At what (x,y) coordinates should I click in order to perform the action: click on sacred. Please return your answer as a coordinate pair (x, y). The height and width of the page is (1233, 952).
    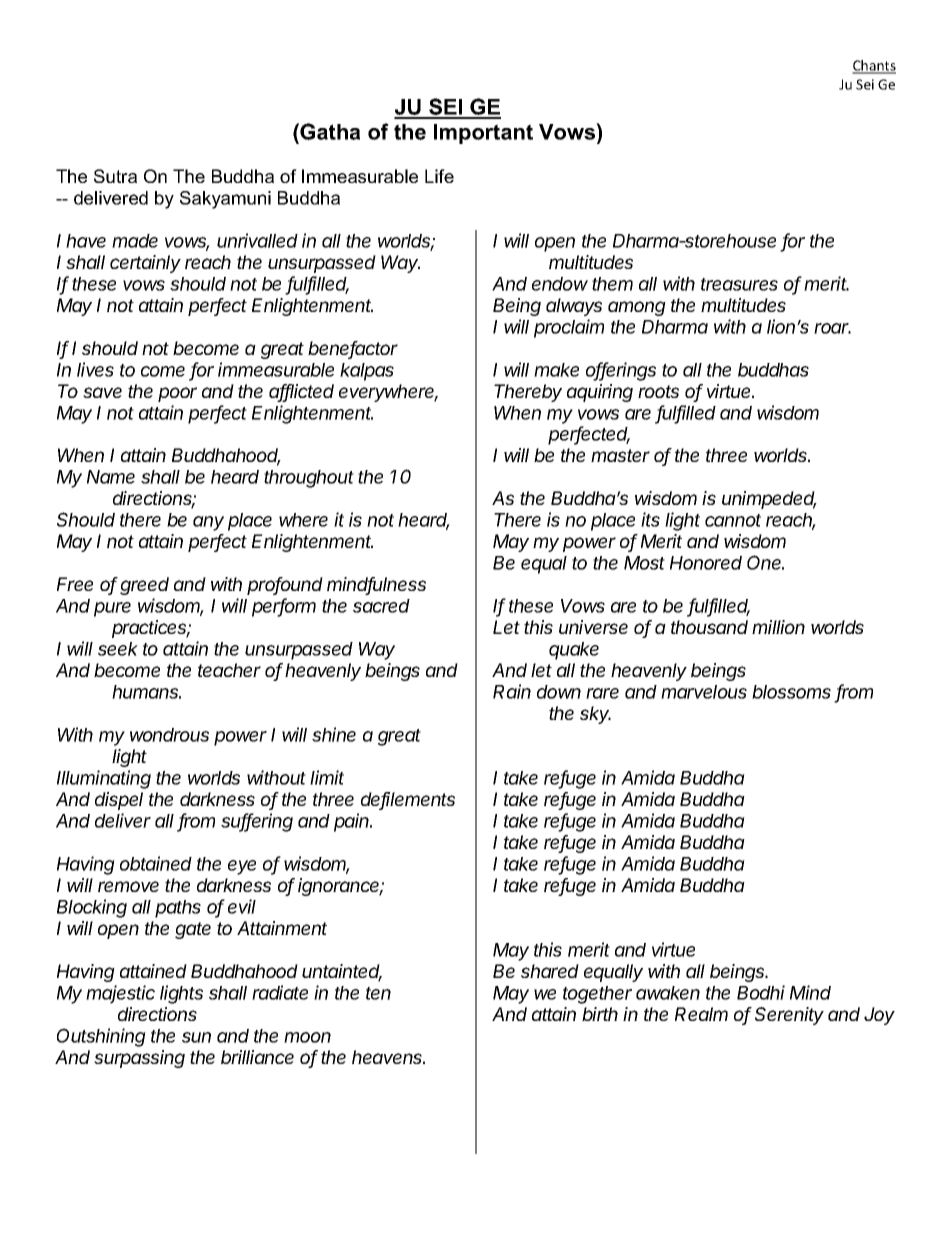
    Looking at the image, I should click on (381, 606).
